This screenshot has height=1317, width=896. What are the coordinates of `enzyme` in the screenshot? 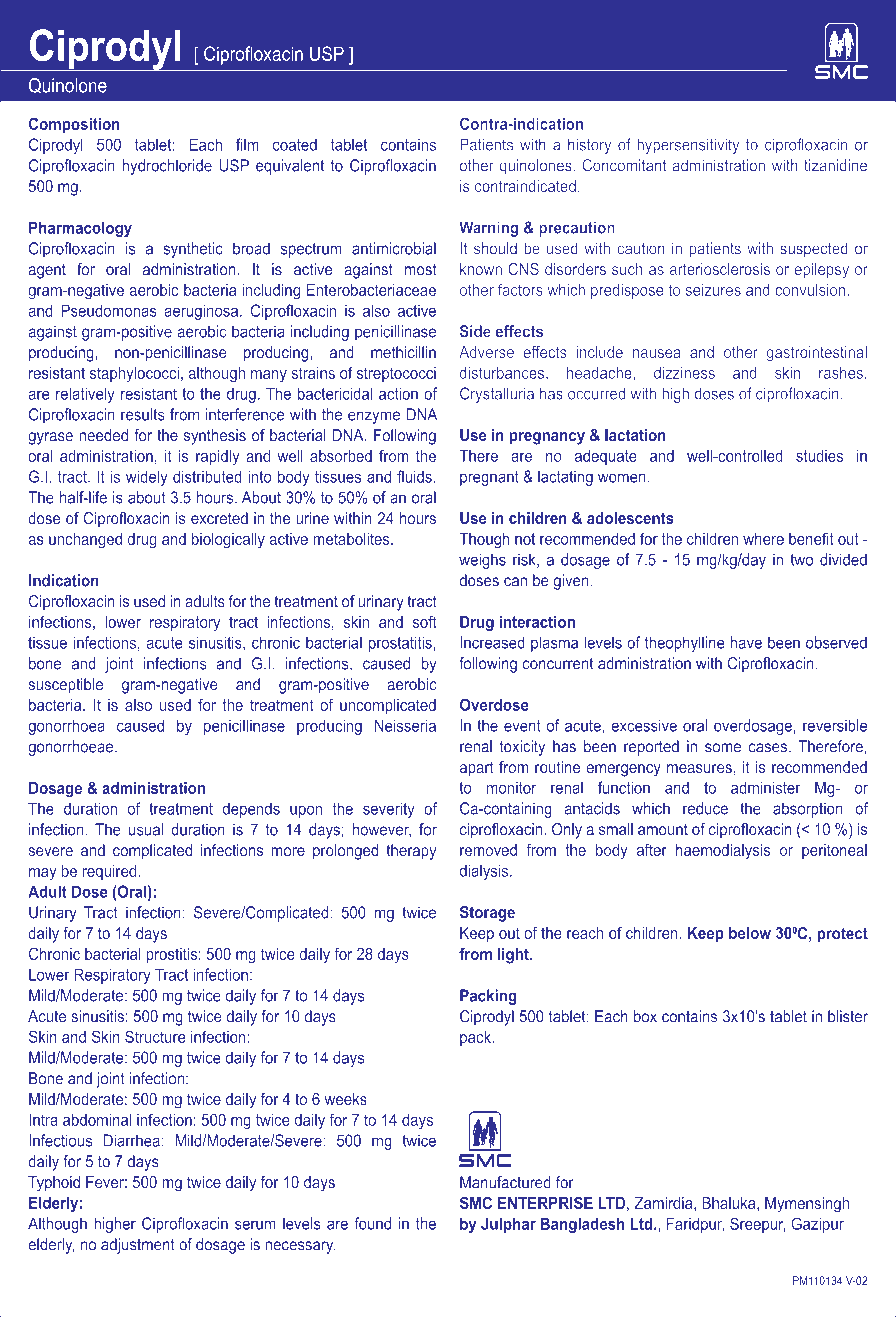 It's located at (374, 417).
